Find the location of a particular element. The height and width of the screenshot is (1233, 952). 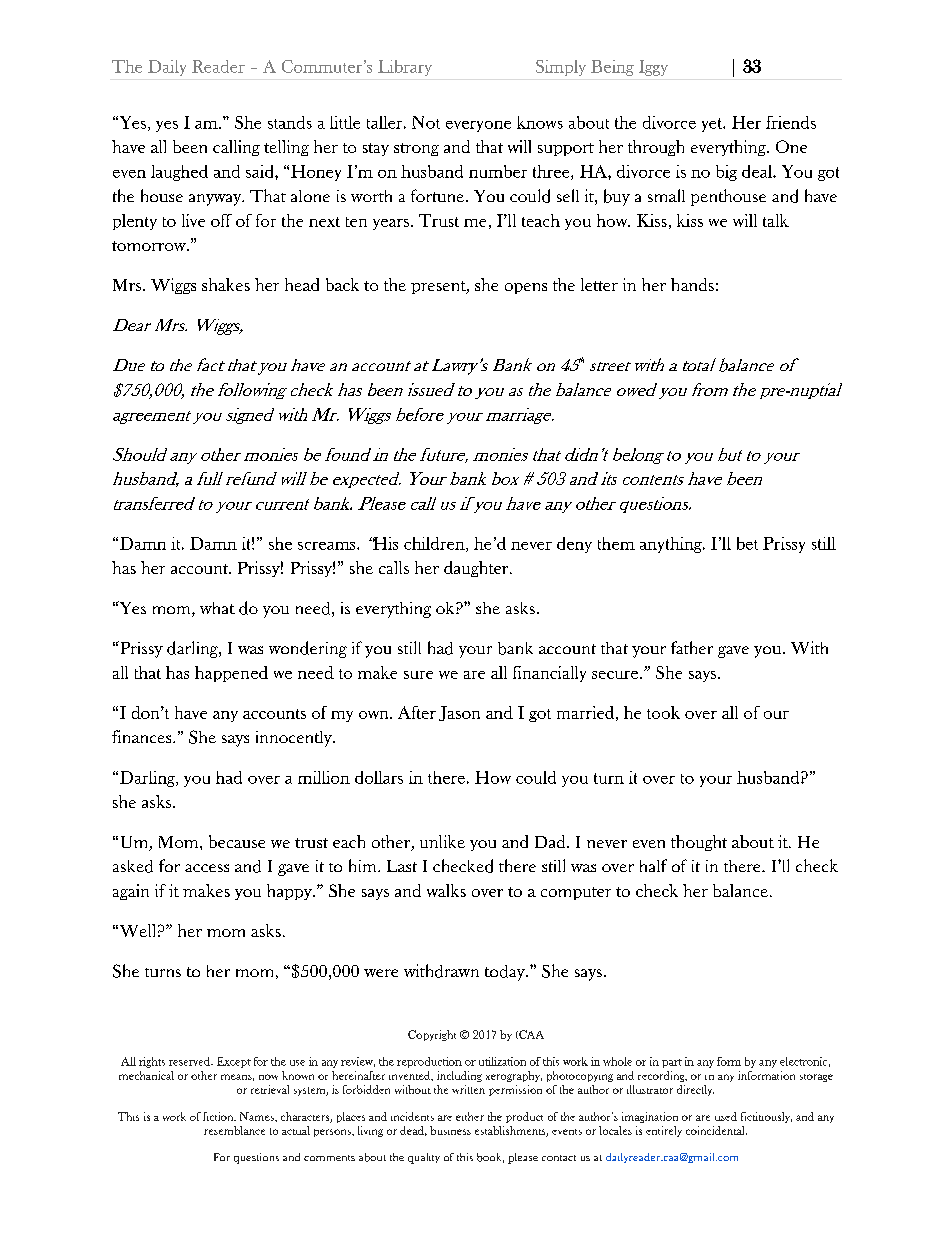

fiction is located at coordinates (219, 1116).
